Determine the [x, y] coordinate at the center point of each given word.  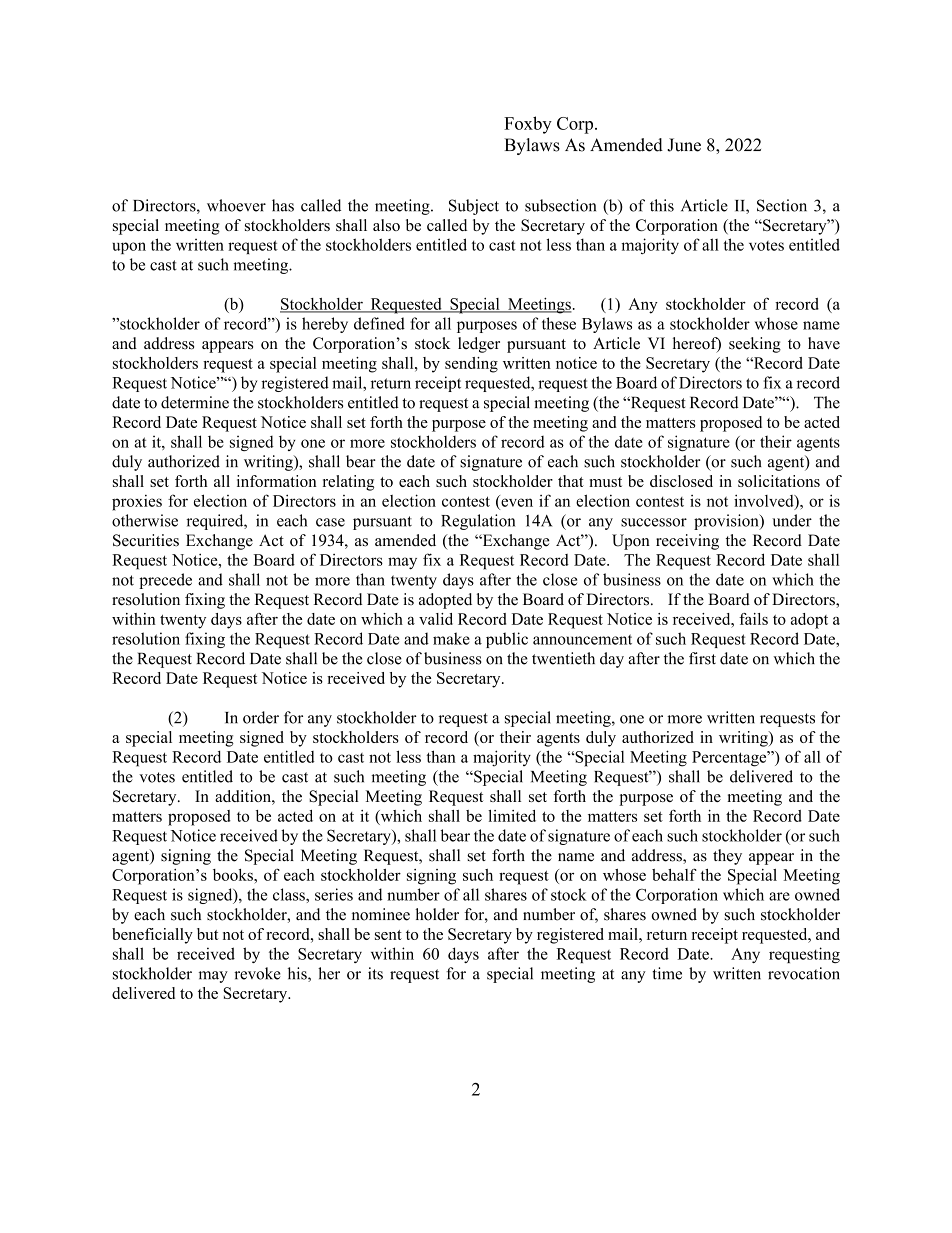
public [507, 640]
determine [195, 402]
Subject [474, 207]
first [702, 658]
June [684, 145]
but [208, 934]
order [261, 717]
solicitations [779, 481]
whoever [236, 205]
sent [388, 935]
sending [471, 365]
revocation [804, 973]
